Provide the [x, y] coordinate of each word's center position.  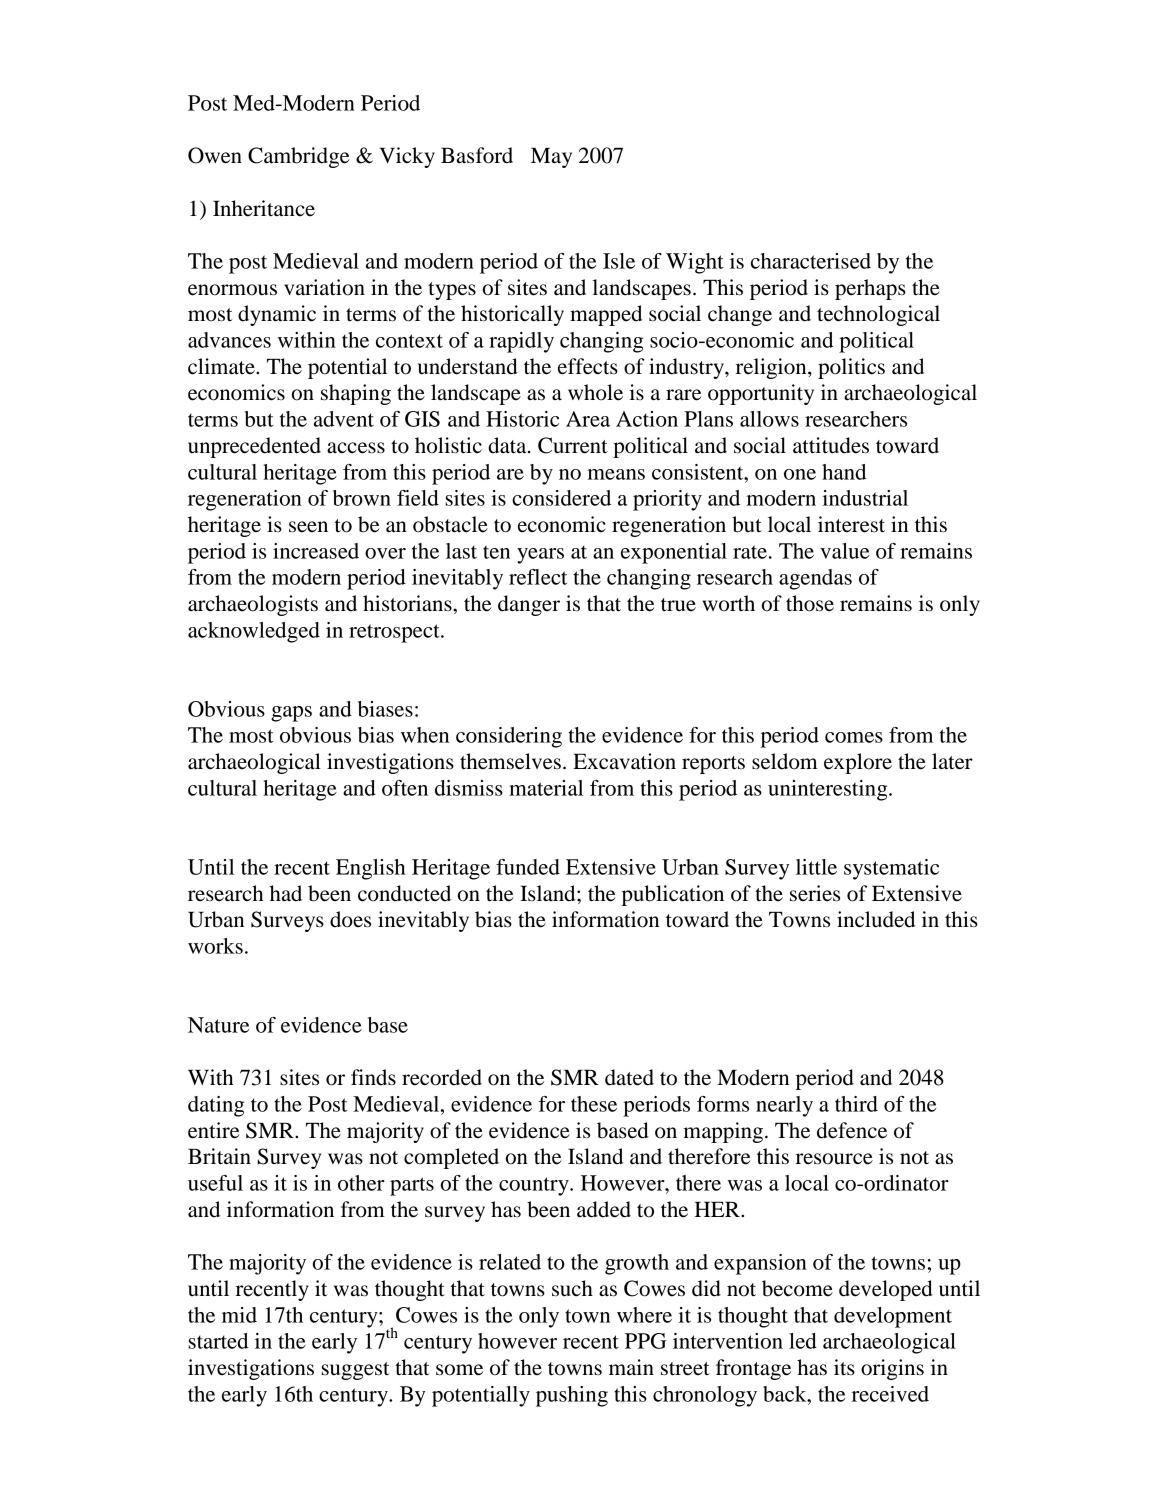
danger [529, 605]
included [876, 919]
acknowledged [254, 632]
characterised [811, 261]
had [285, 893]
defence [852, 1130]
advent [344, 419]
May [551, 158]
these [594, 1104]
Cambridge [299, 157]
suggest [355, 1371]
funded [528, 867]
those [810, 603]
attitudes [831, 445]
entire [214, 1130]
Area [588, 419]
